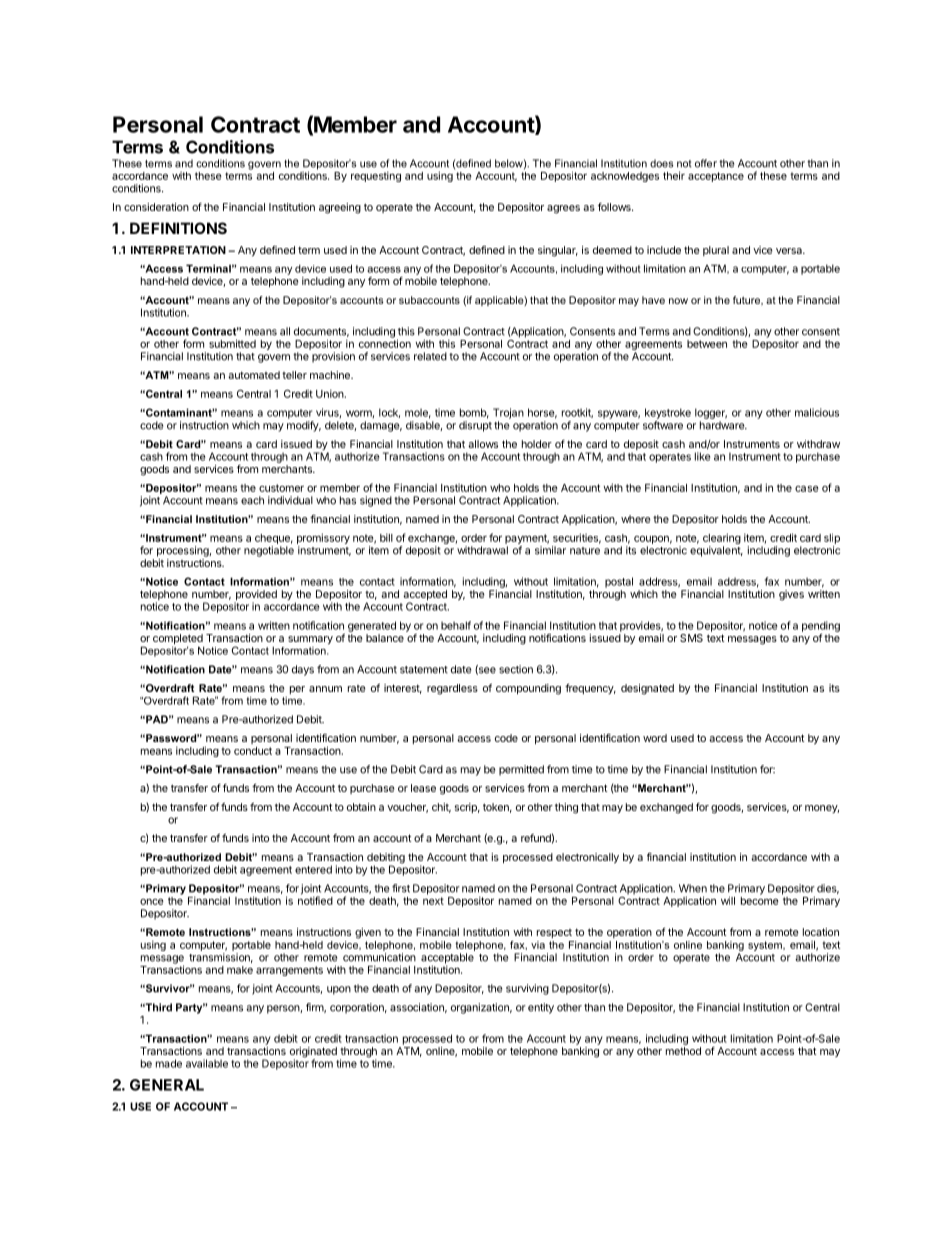 This screenshot has height=1233, width=952. I want to click on gives, so click(791, 595).
